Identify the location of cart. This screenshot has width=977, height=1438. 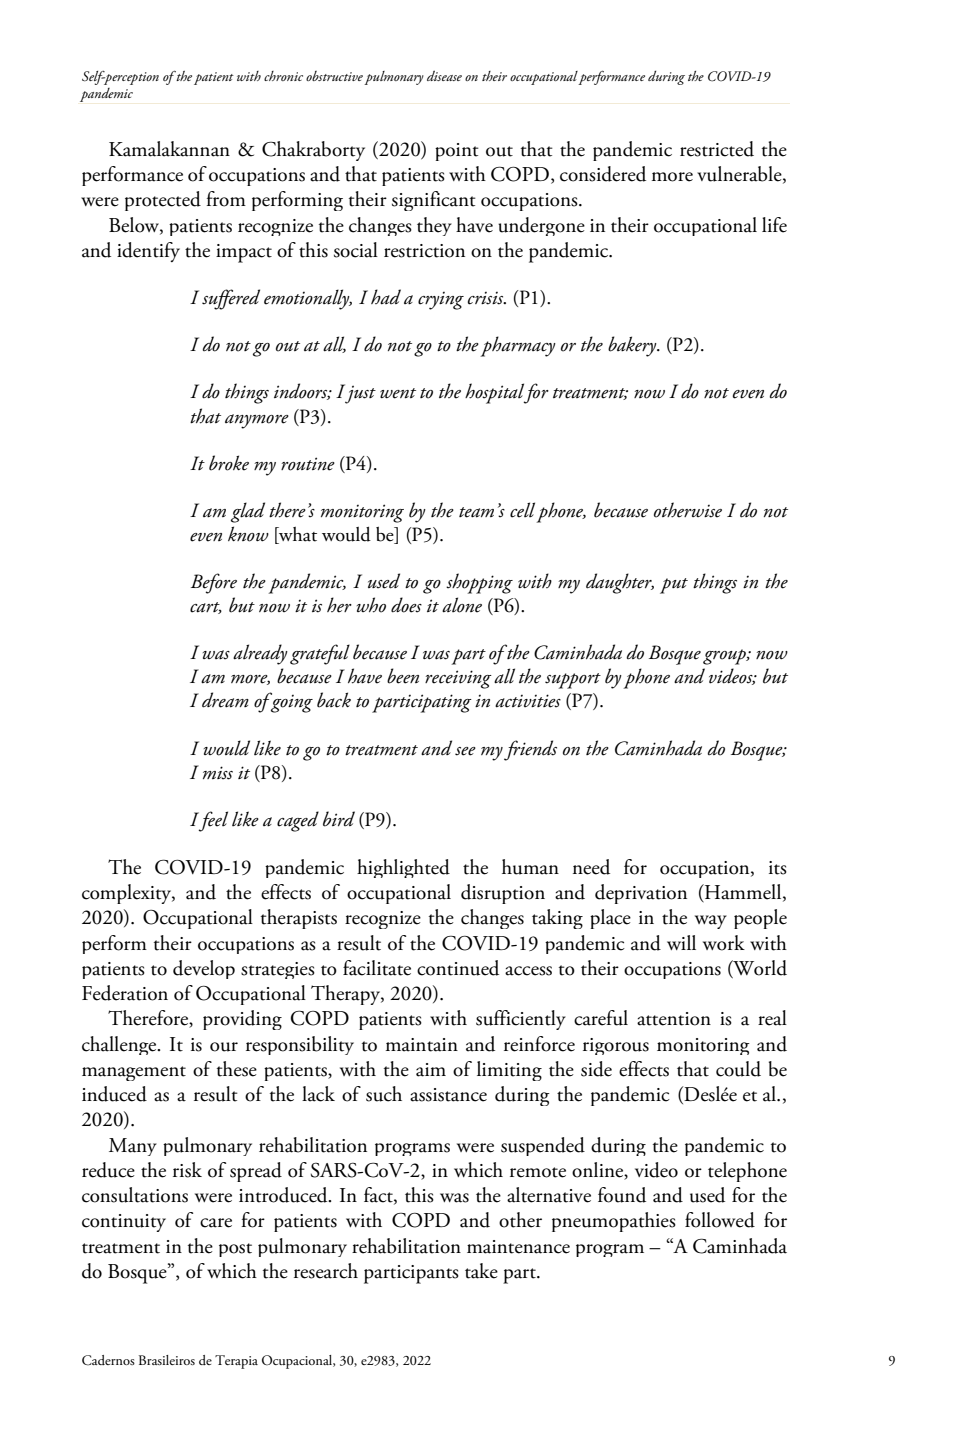
(206, 608).
